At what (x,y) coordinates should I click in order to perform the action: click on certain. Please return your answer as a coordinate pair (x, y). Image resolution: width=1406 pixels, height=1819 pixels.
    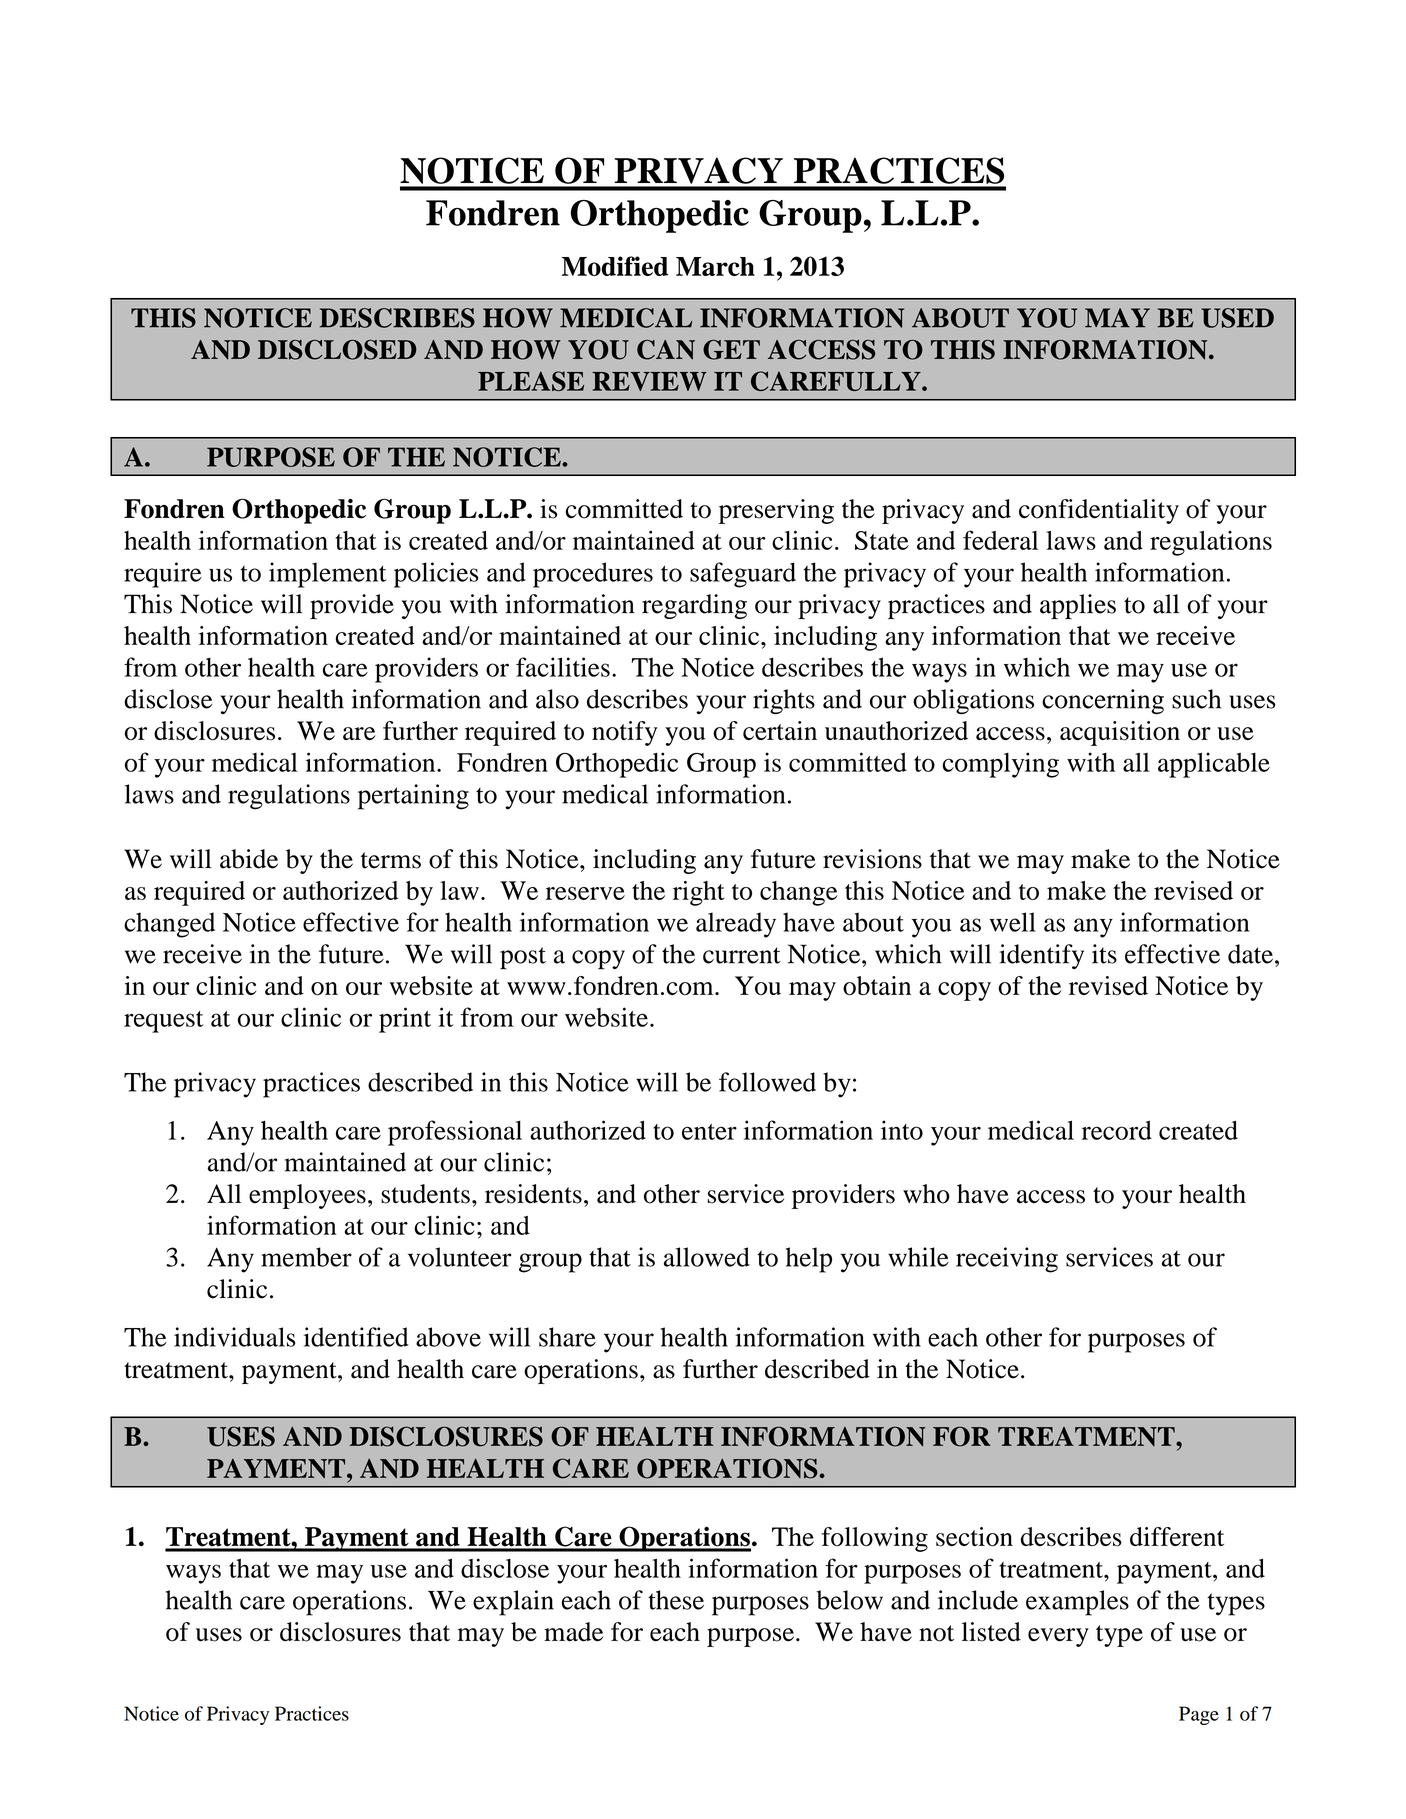
    Looking at the image, I should click on (780, 730).
